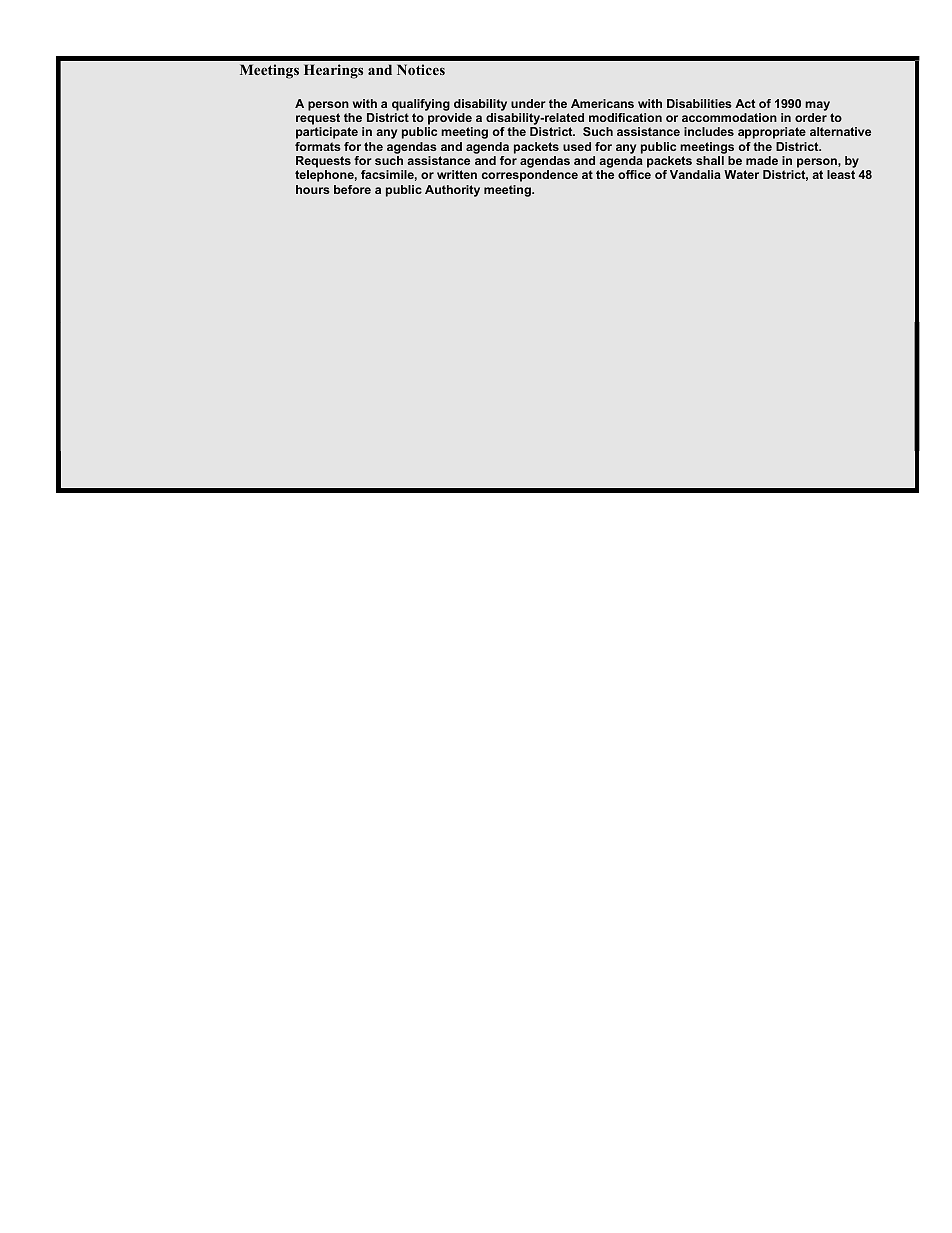 The height and width of the screenshot is (1233, 952). I want to click on modification, so click(625, 117).
